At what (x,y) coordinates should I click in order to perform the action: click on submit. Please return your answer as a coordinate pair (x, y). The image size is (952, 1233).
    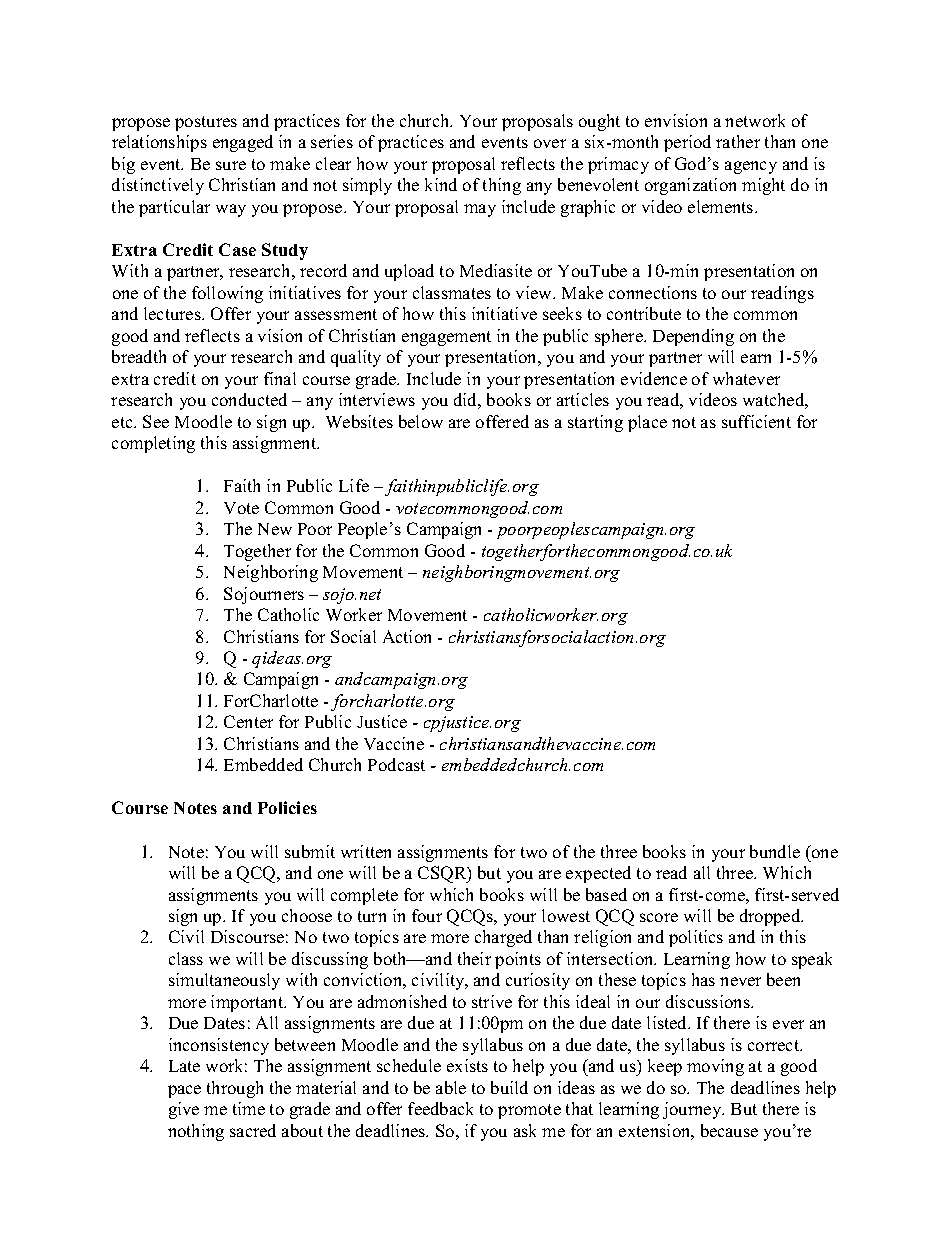
    Looking at the image, I should click on (310, 851).
